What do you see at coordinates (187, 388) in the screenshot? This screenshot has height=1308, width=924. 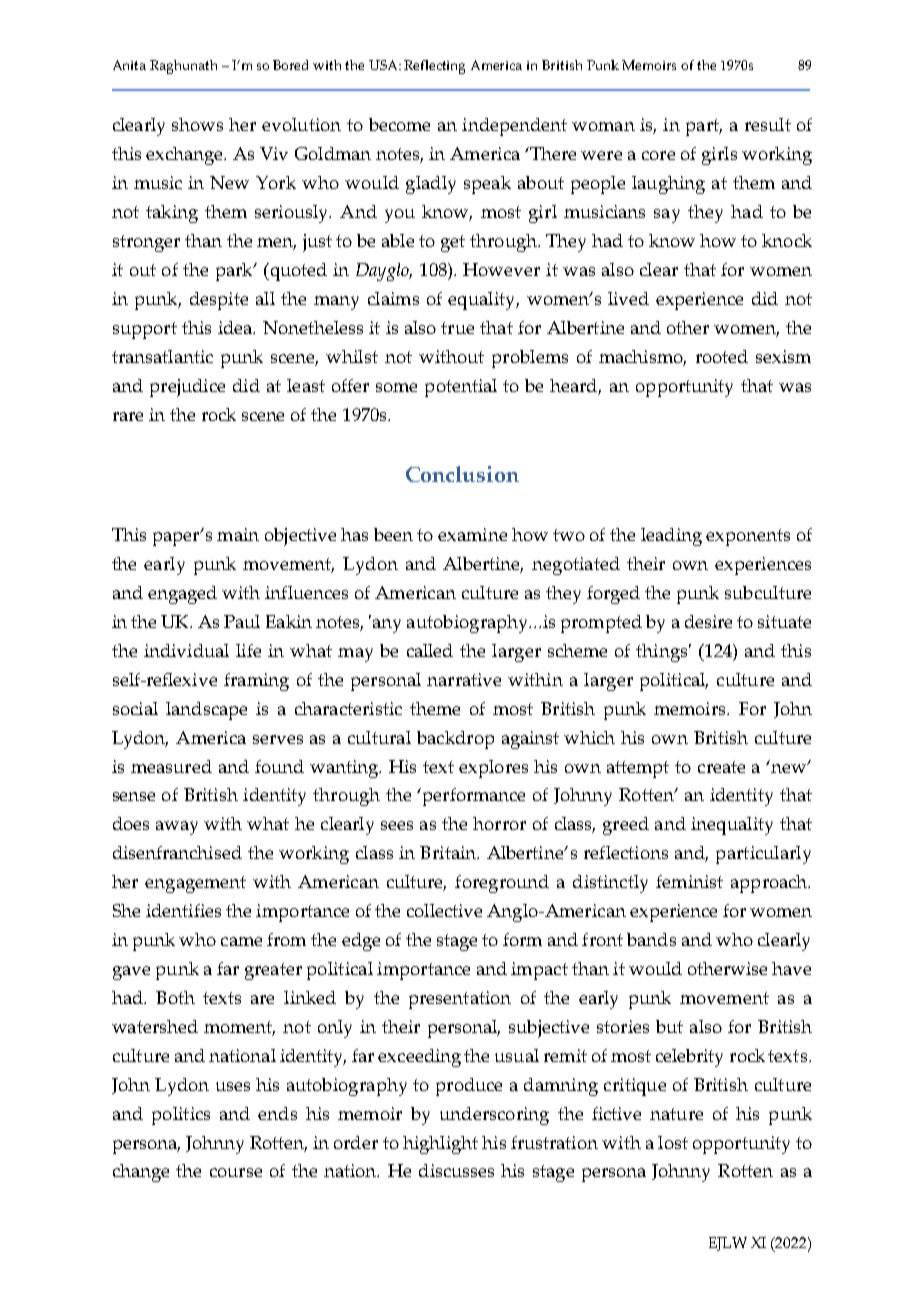 I see `prejudice` at bounding box center [187, 388].
